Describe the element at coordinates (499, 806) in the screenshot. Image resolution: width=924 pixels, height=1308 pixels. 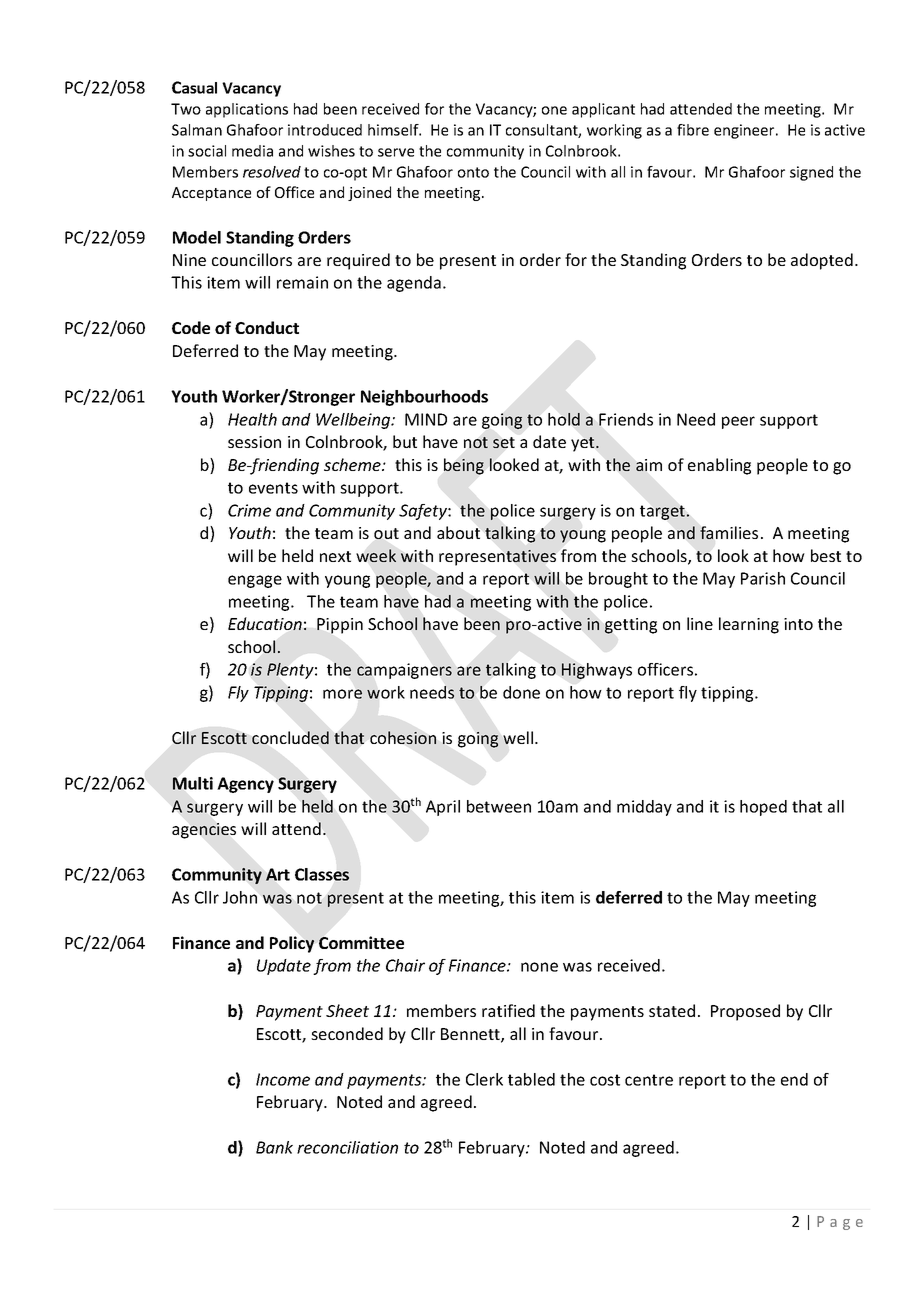
I see `between` at that location.
